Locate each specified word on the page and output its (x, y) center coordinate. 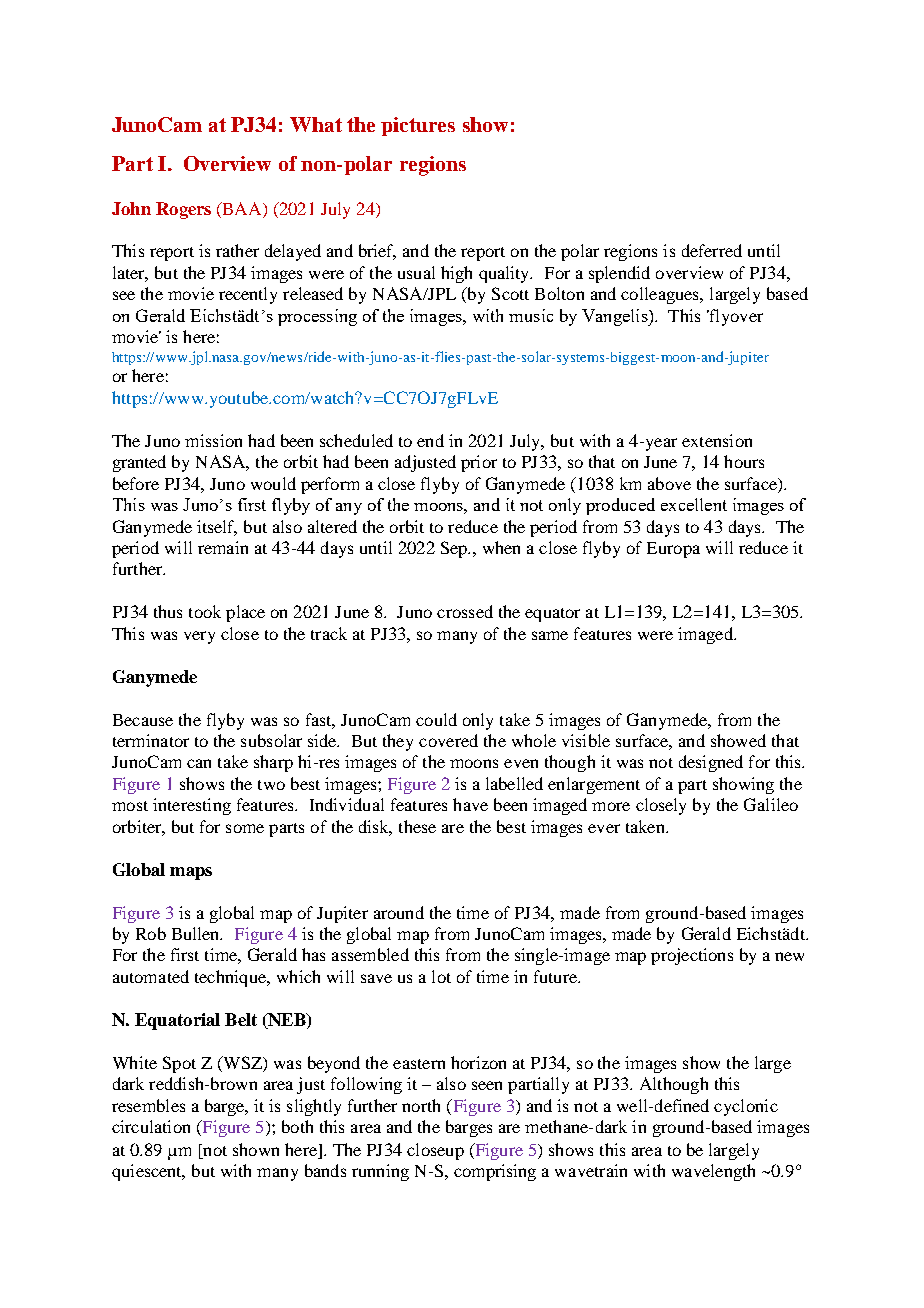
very (199, 637)
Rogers (183, 210)
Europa (673, 550)
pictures (418, 126)
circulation (151, 1126)
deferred (712, 250)
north (421, 1105)
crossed (465, 611)
